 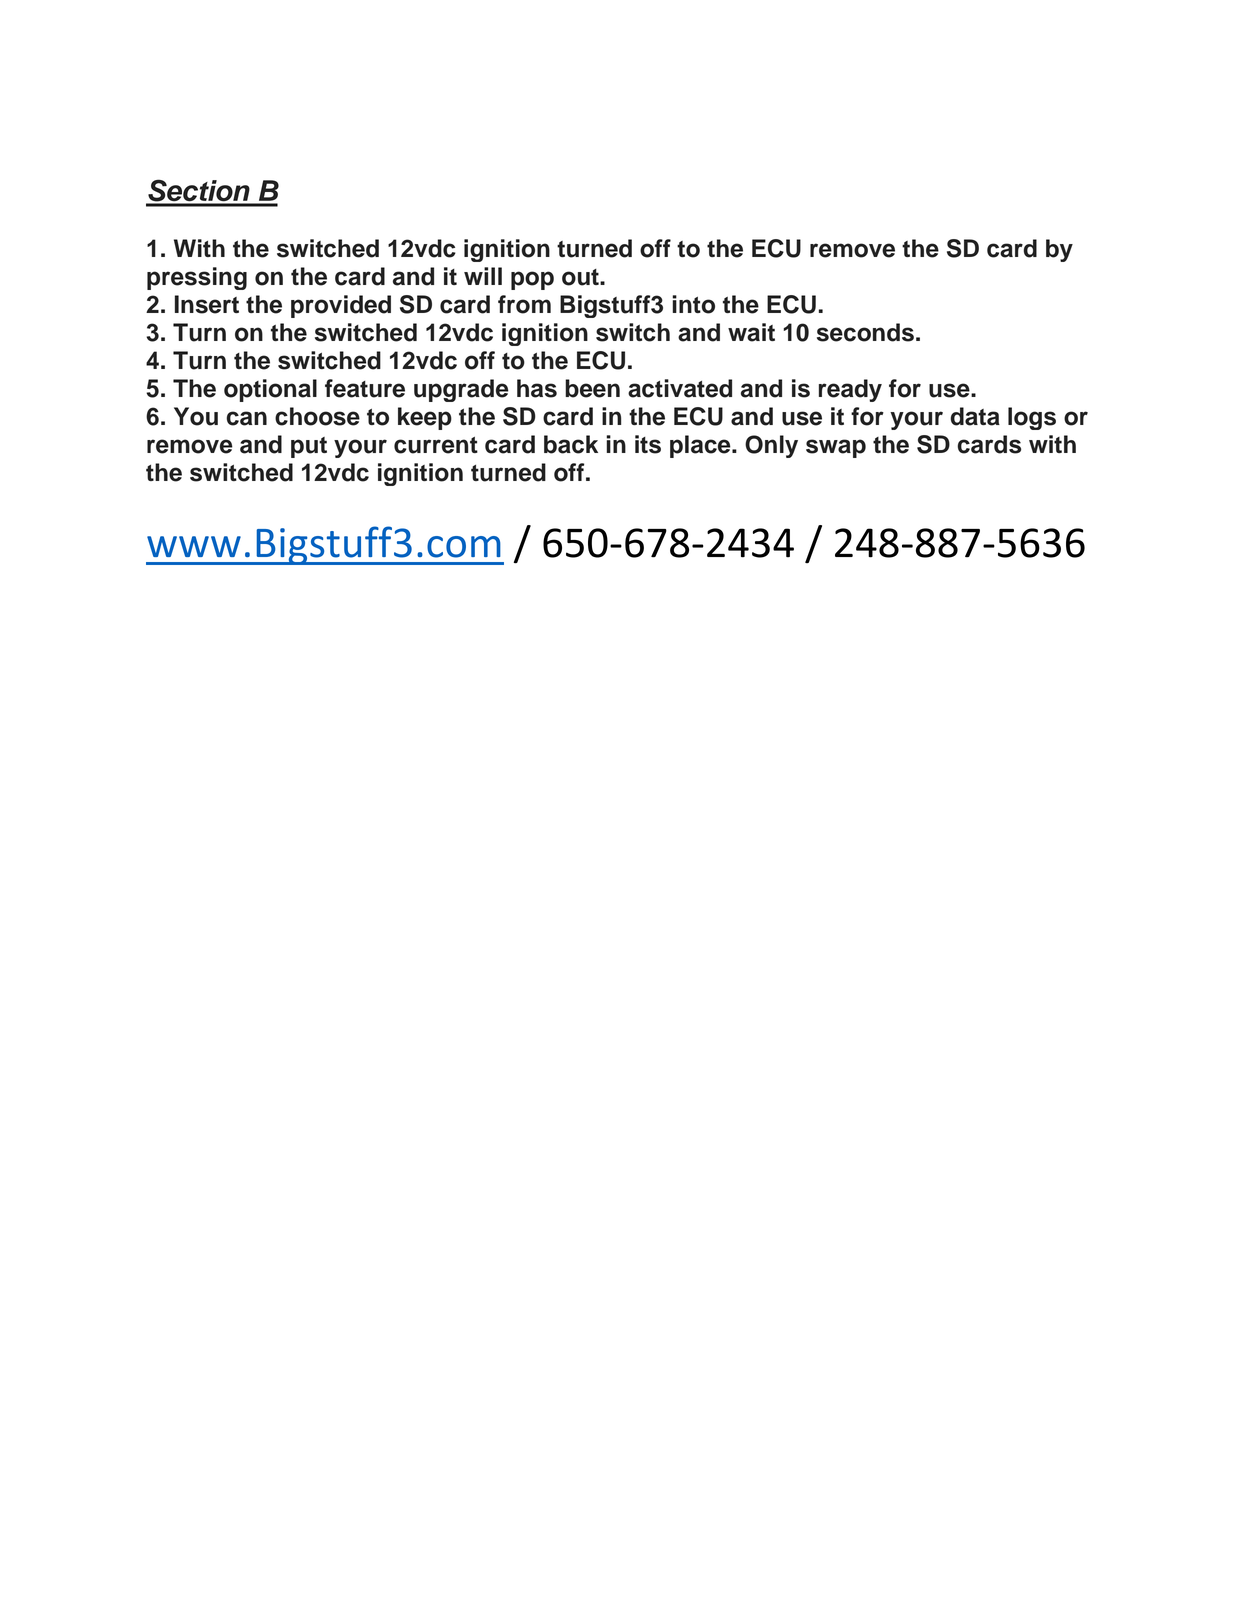 What do you see at coordinates (693, 304) in the screenshot?
I see `into` at bounding box center [693, 304].
